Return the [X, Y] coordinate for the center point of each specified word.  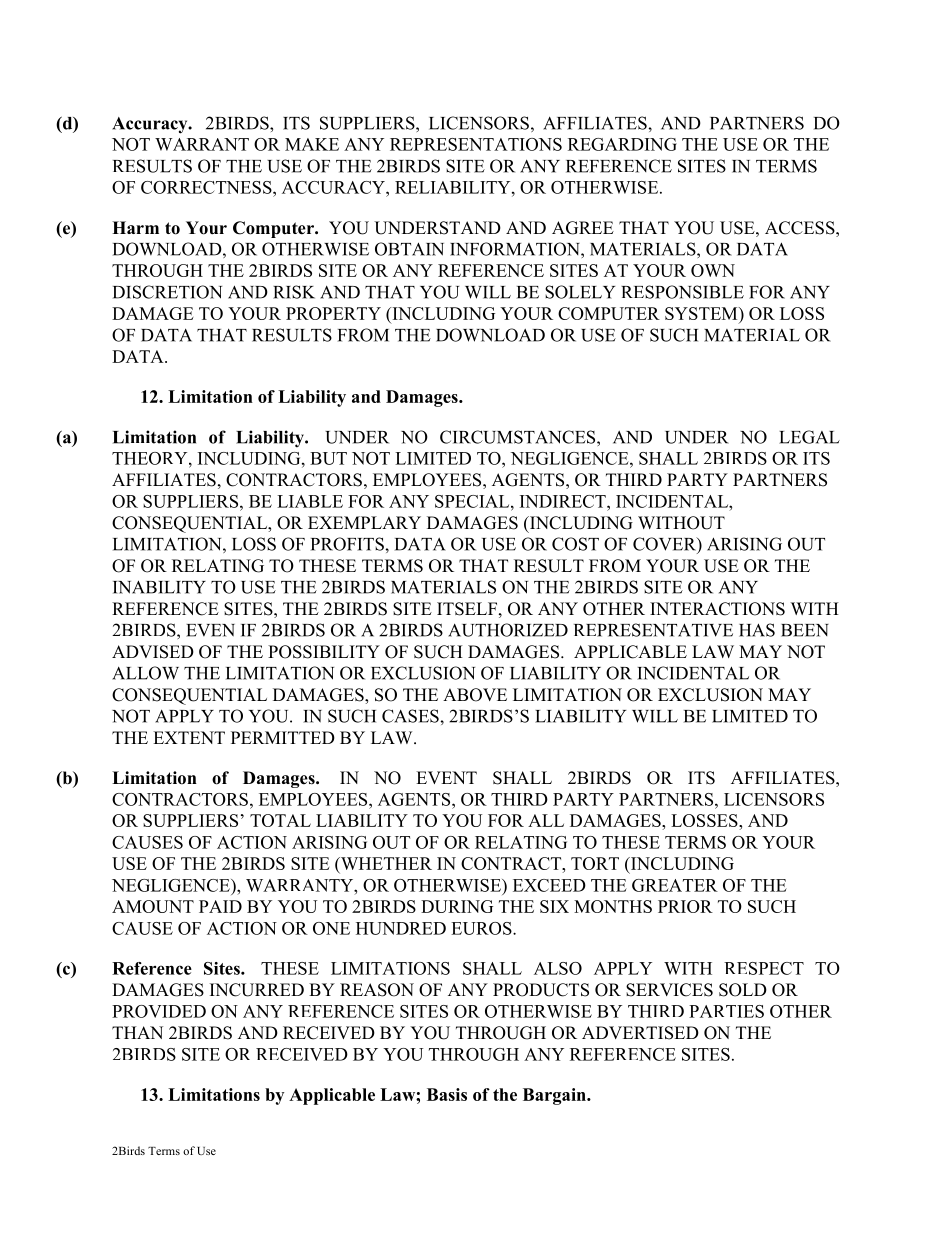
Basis [447, 1094]
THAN [137, 1032]
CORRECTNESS [207, 187]
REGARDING [622, 144]
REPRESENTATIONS [476, 144]
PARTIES [726, 1011]
